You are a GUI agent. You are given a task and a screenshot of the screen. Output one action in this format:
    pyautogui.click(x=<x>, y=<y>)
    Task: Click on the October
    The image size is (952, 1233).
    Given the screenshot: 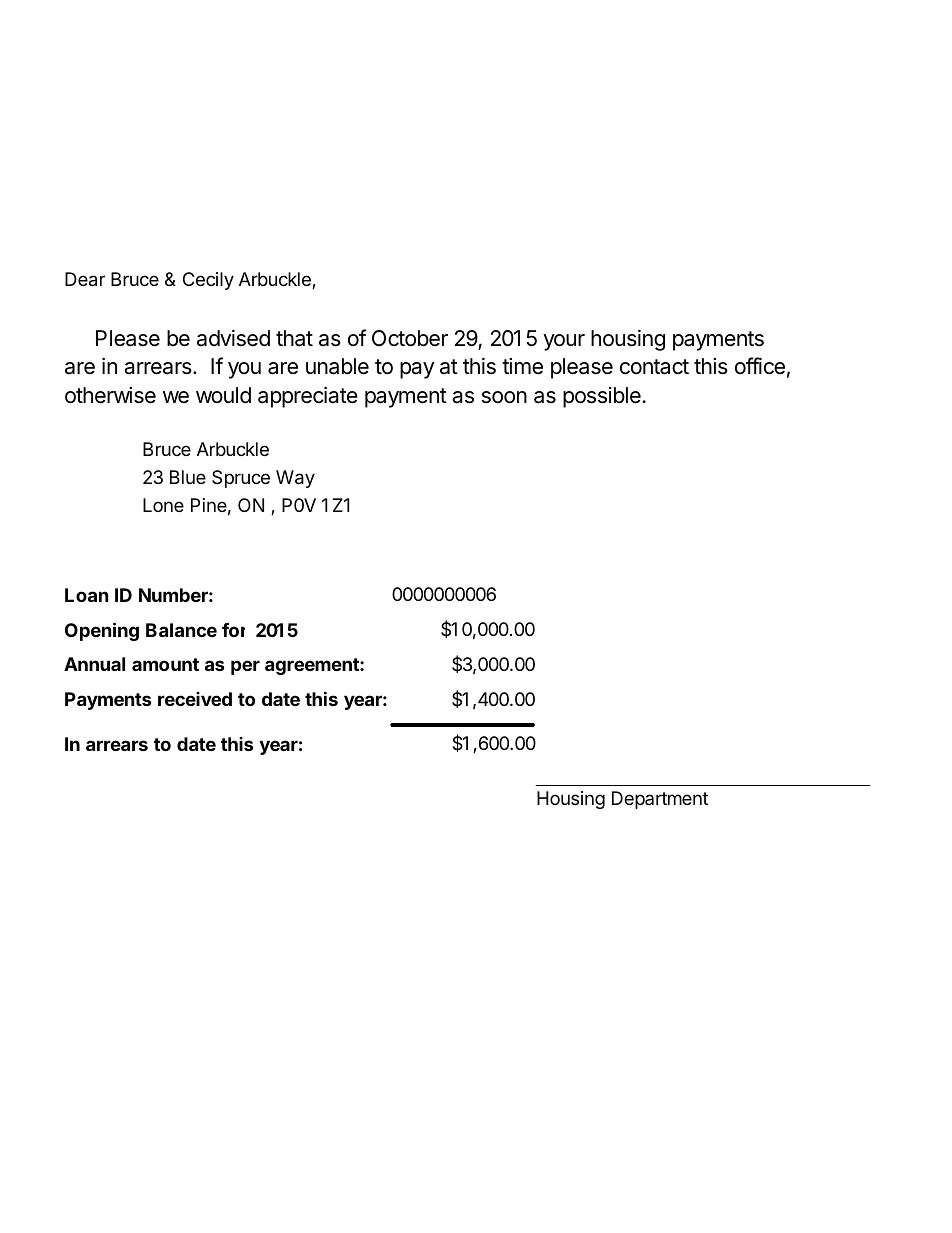 What is the action you would take?
    pyautogui.click(x=410, y=338)
